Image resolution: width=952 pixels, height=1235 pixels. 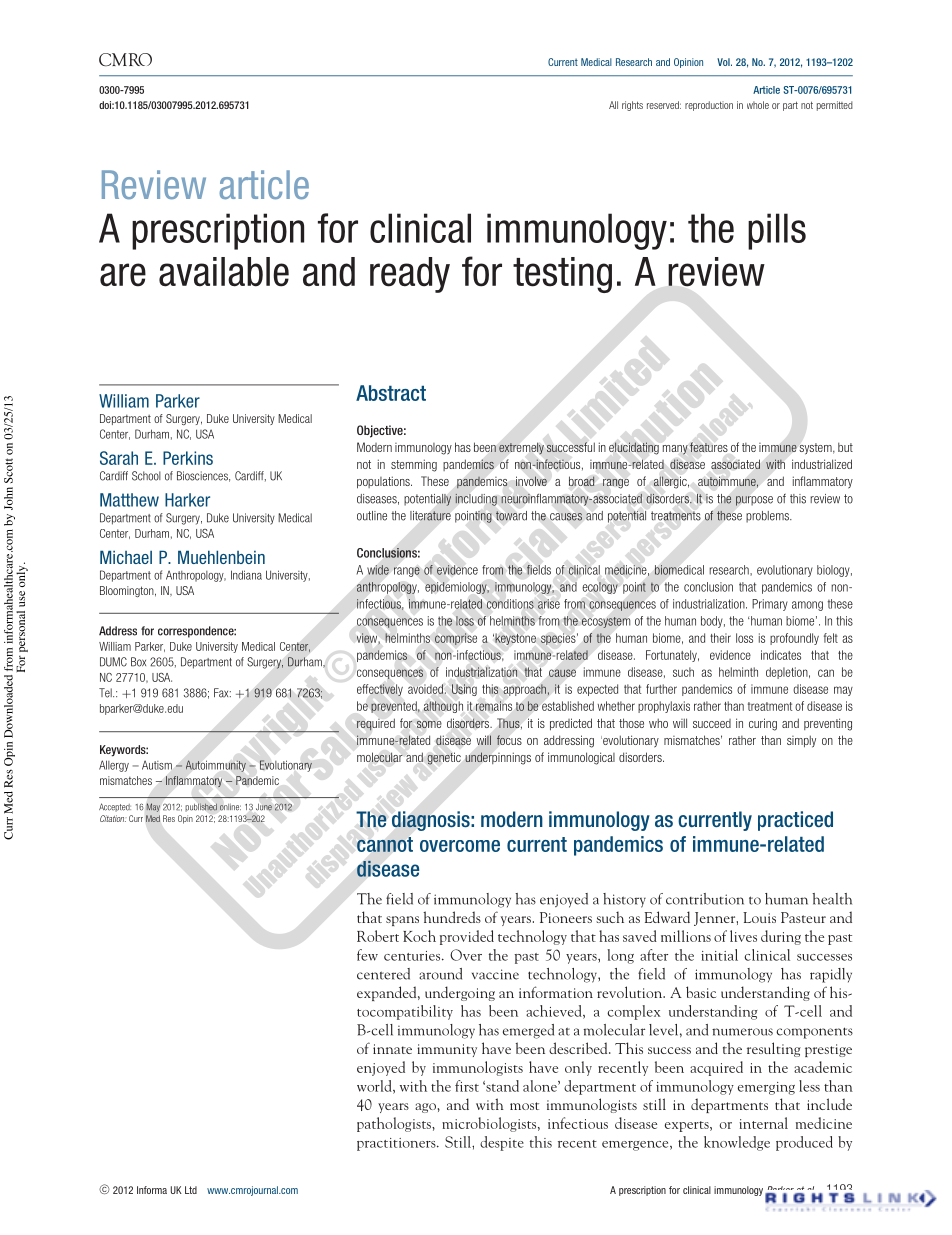 What do you see at coordinates (452, 917) in the screenshot?
I see `hundreds` at bounding box center [452, 917].
